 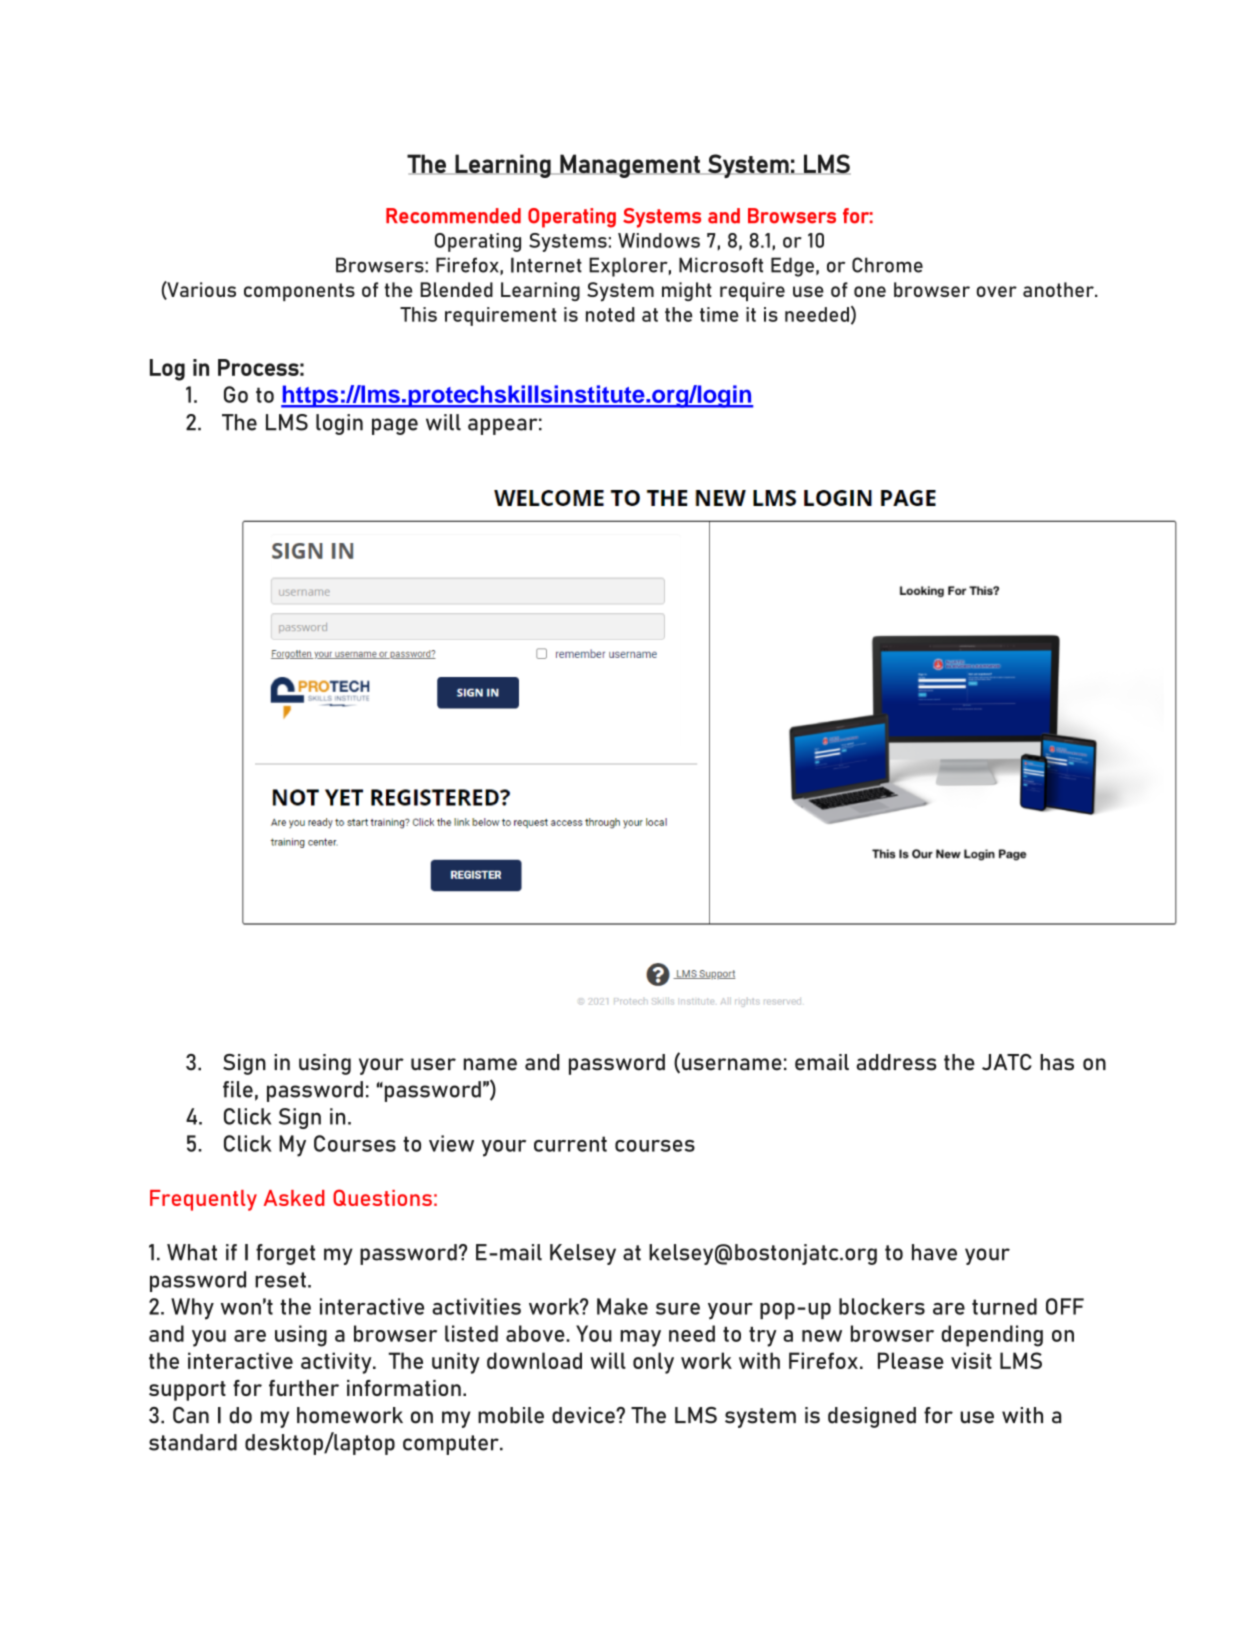 What do you see at coordinates (304, 1388) in the screenshot?
I see `further` at bounding box center [304, 1388].
